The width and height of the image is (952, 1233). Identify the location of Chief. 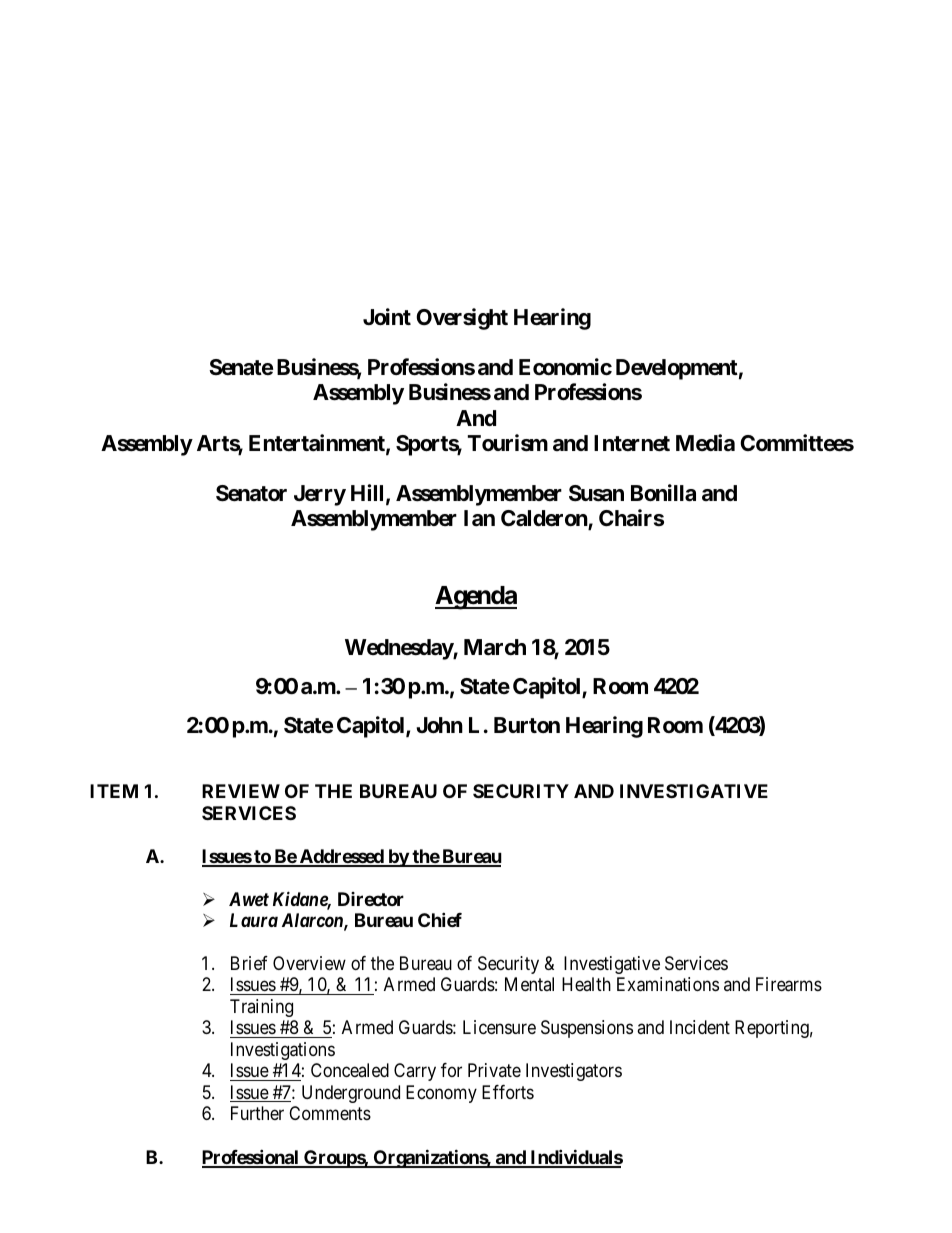
(440, 919).
